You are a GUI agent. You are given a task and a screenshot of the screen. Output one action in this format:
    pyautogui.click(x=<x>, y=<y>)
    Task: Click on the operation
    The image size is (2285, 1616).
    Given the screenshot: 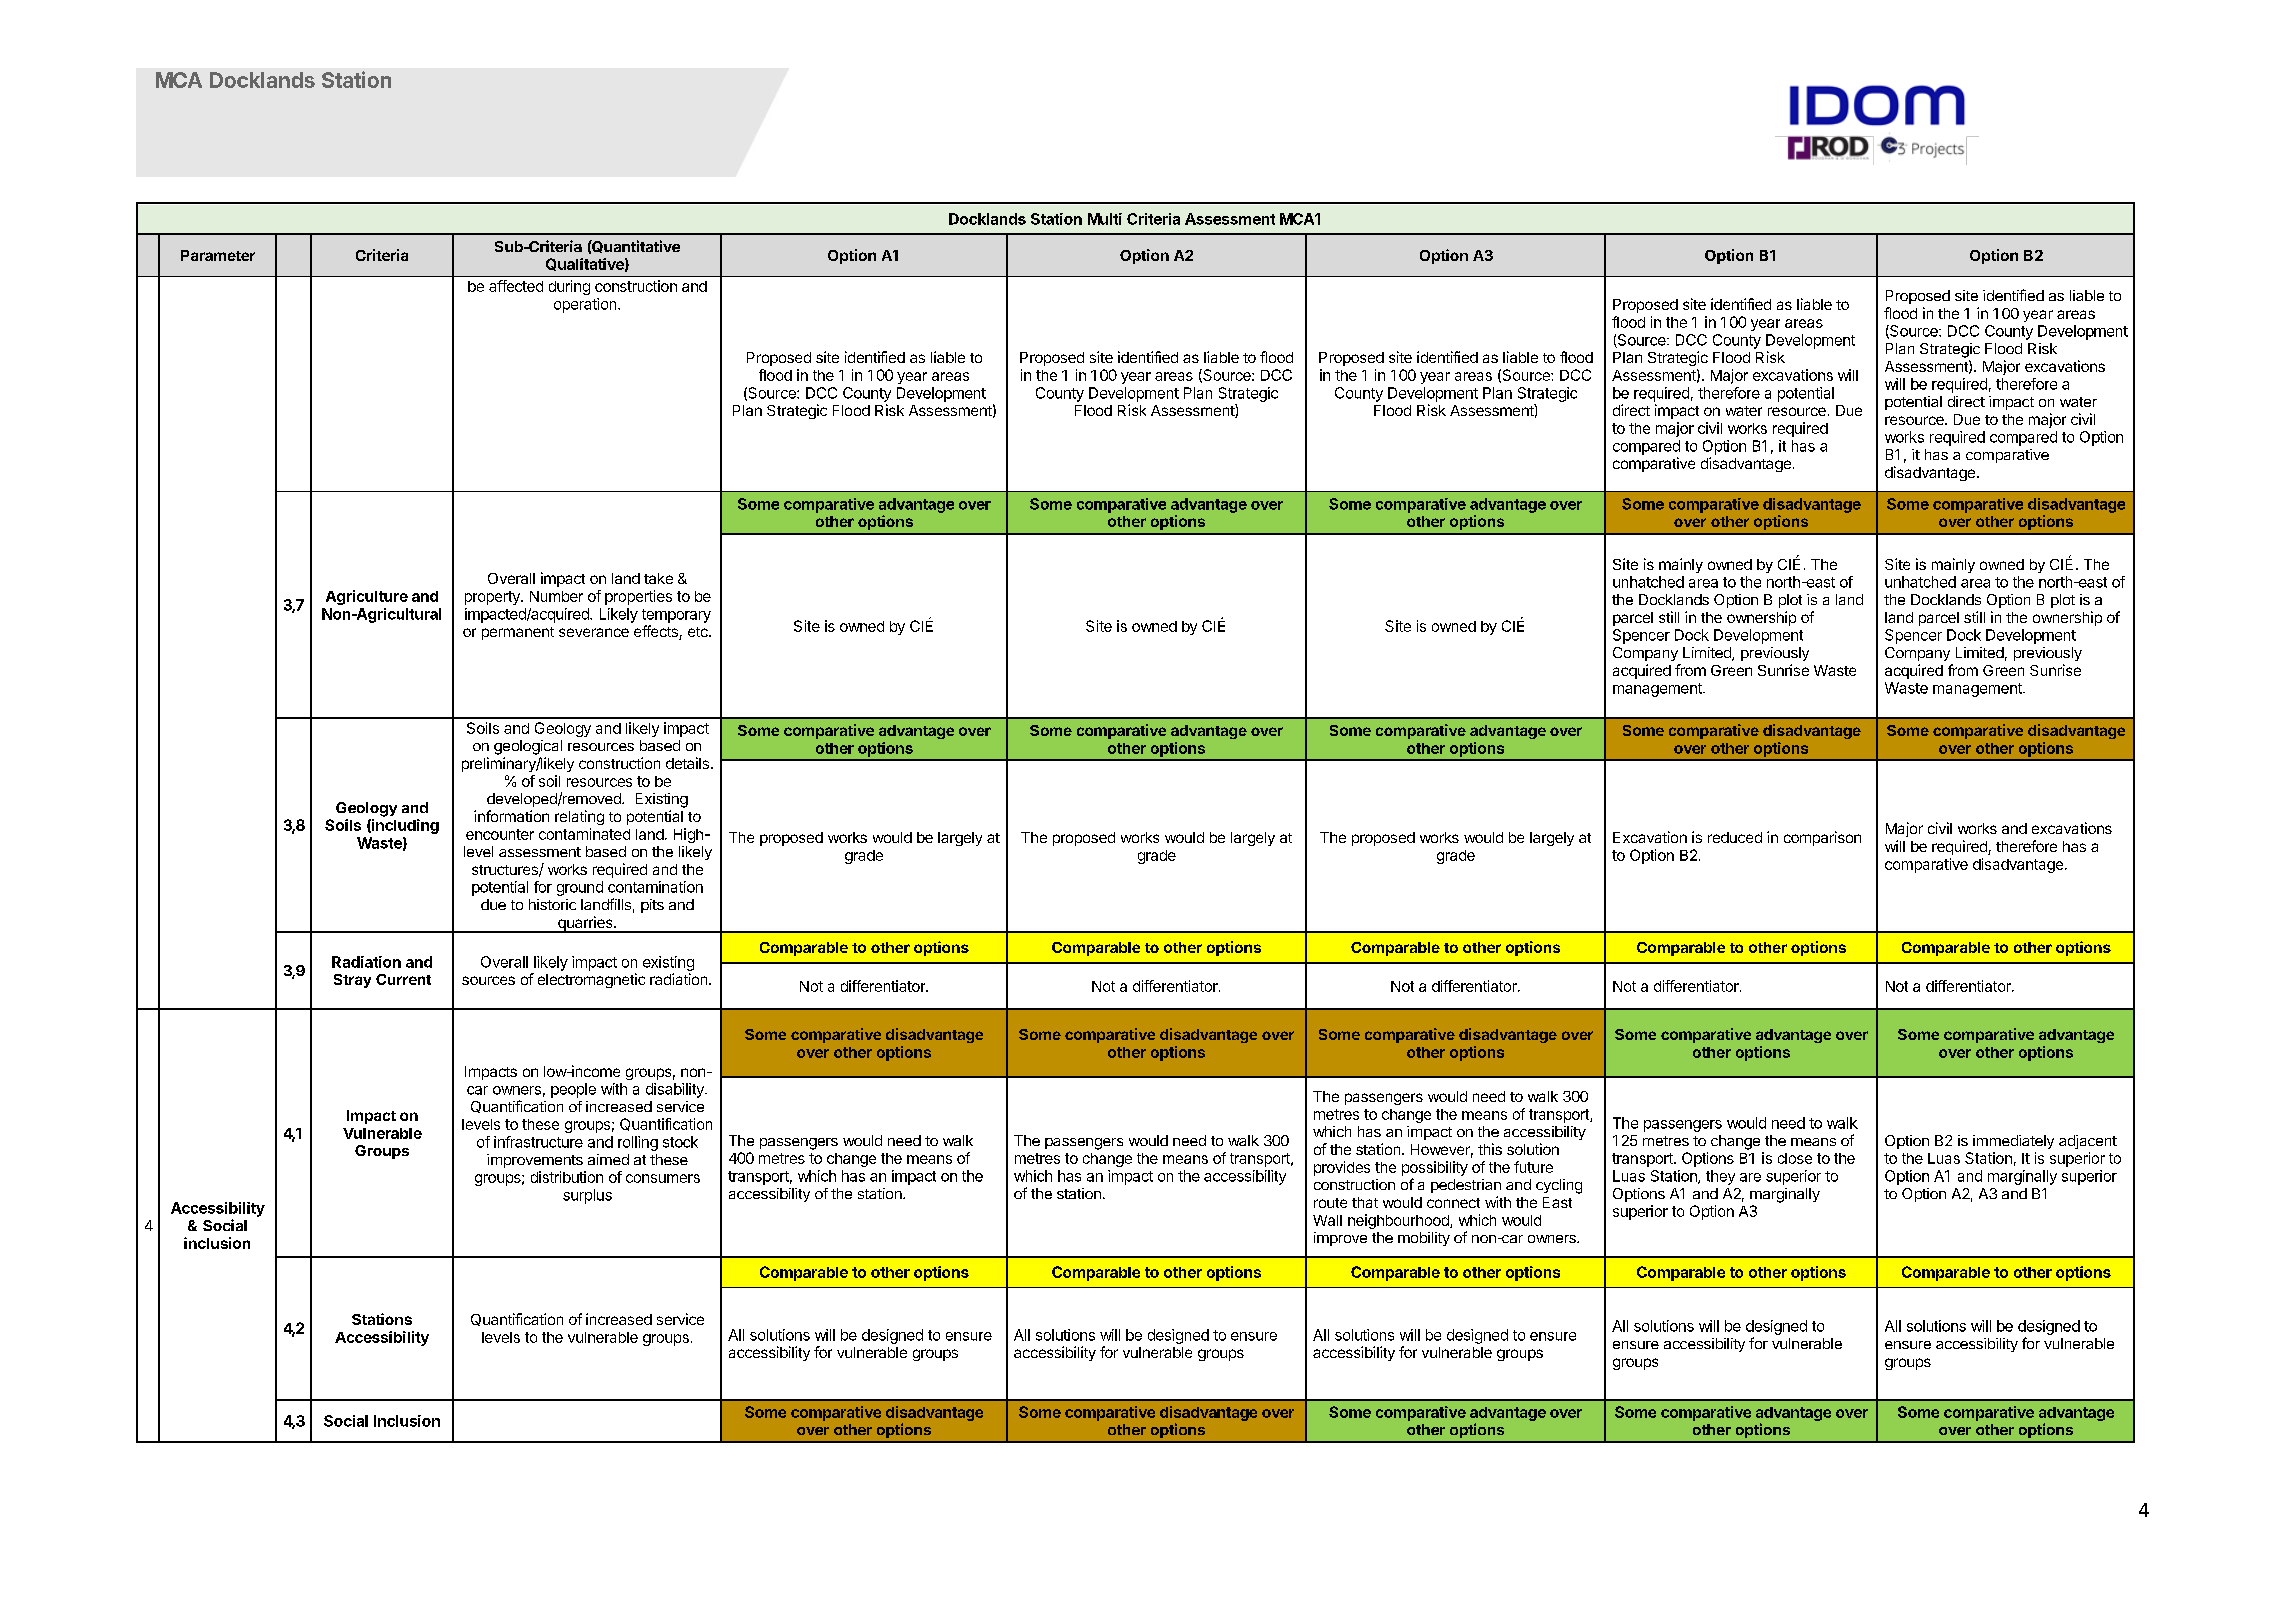 What is the action you would take?
    pyautogui.click(x=586, y=305)
